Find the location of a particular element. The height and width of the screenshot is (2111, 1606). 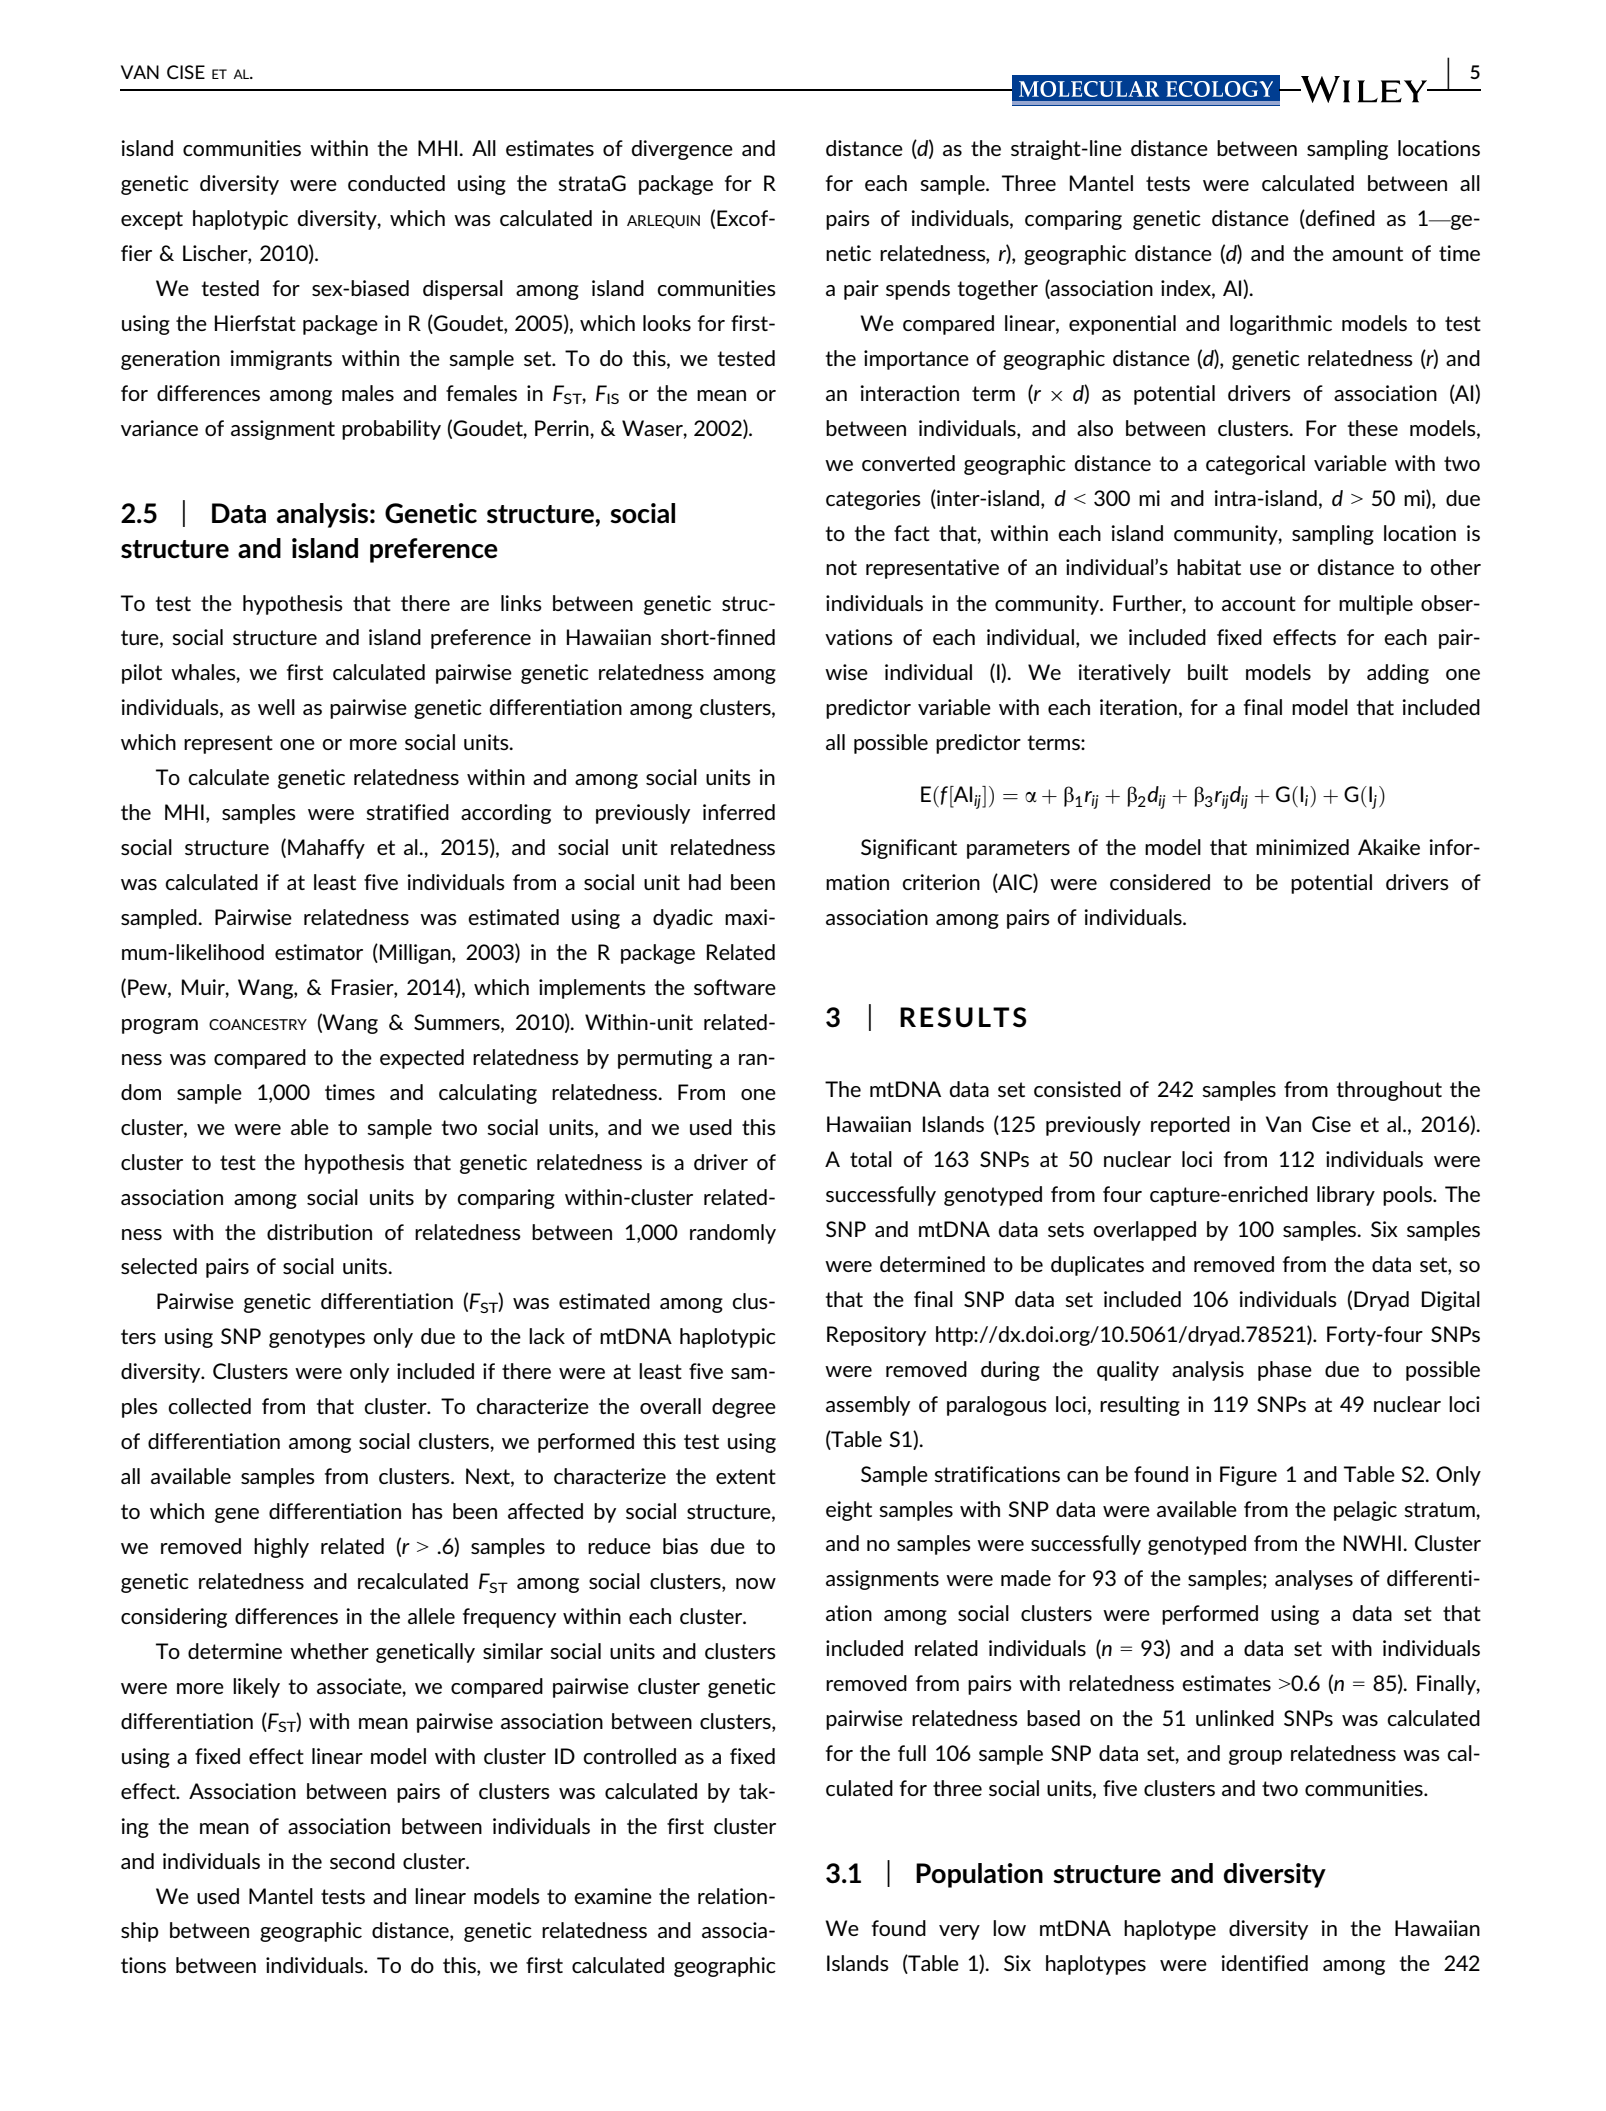

defined is located at coordinates (1339, 219).
